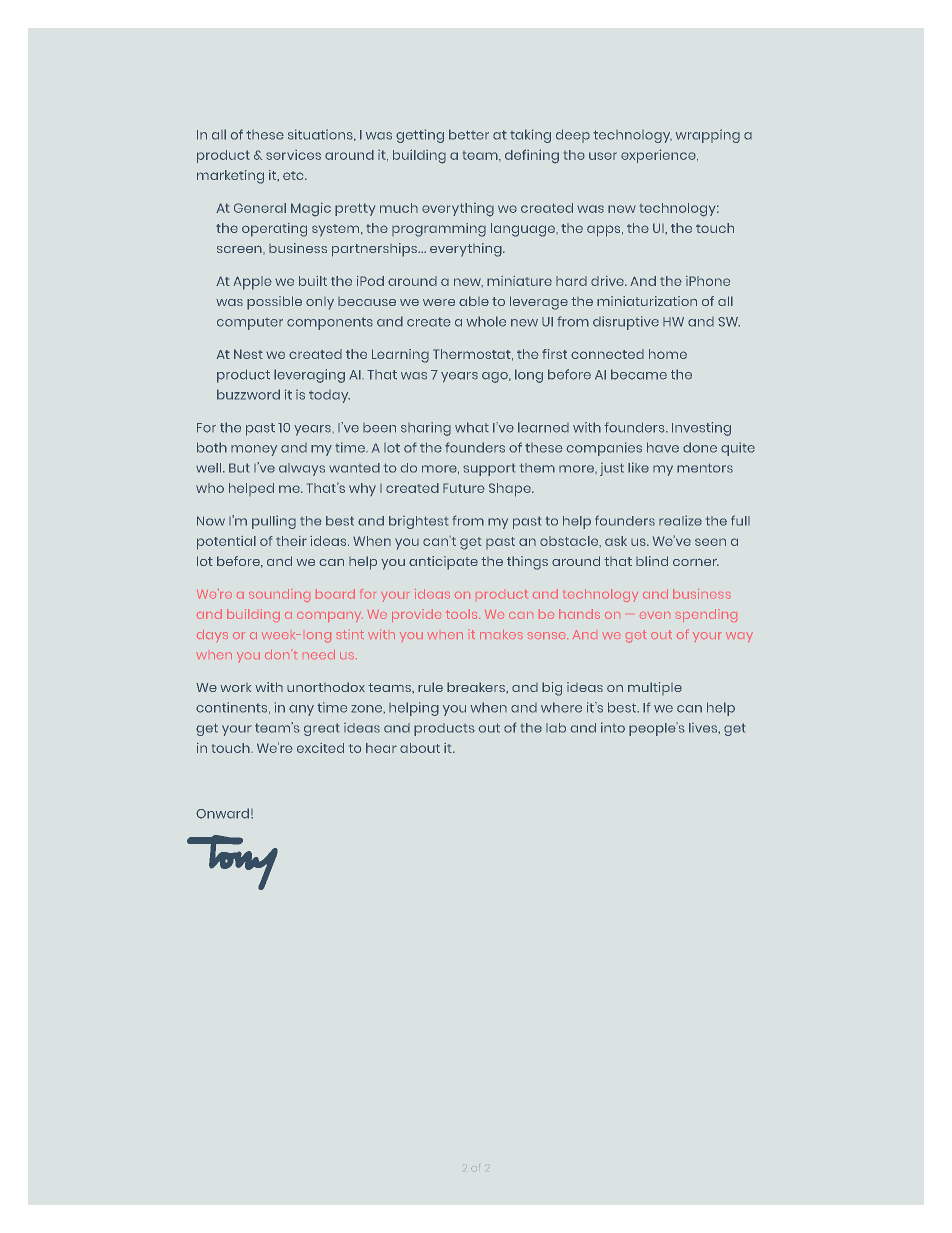  I want to click on about, so click(420, 748).
